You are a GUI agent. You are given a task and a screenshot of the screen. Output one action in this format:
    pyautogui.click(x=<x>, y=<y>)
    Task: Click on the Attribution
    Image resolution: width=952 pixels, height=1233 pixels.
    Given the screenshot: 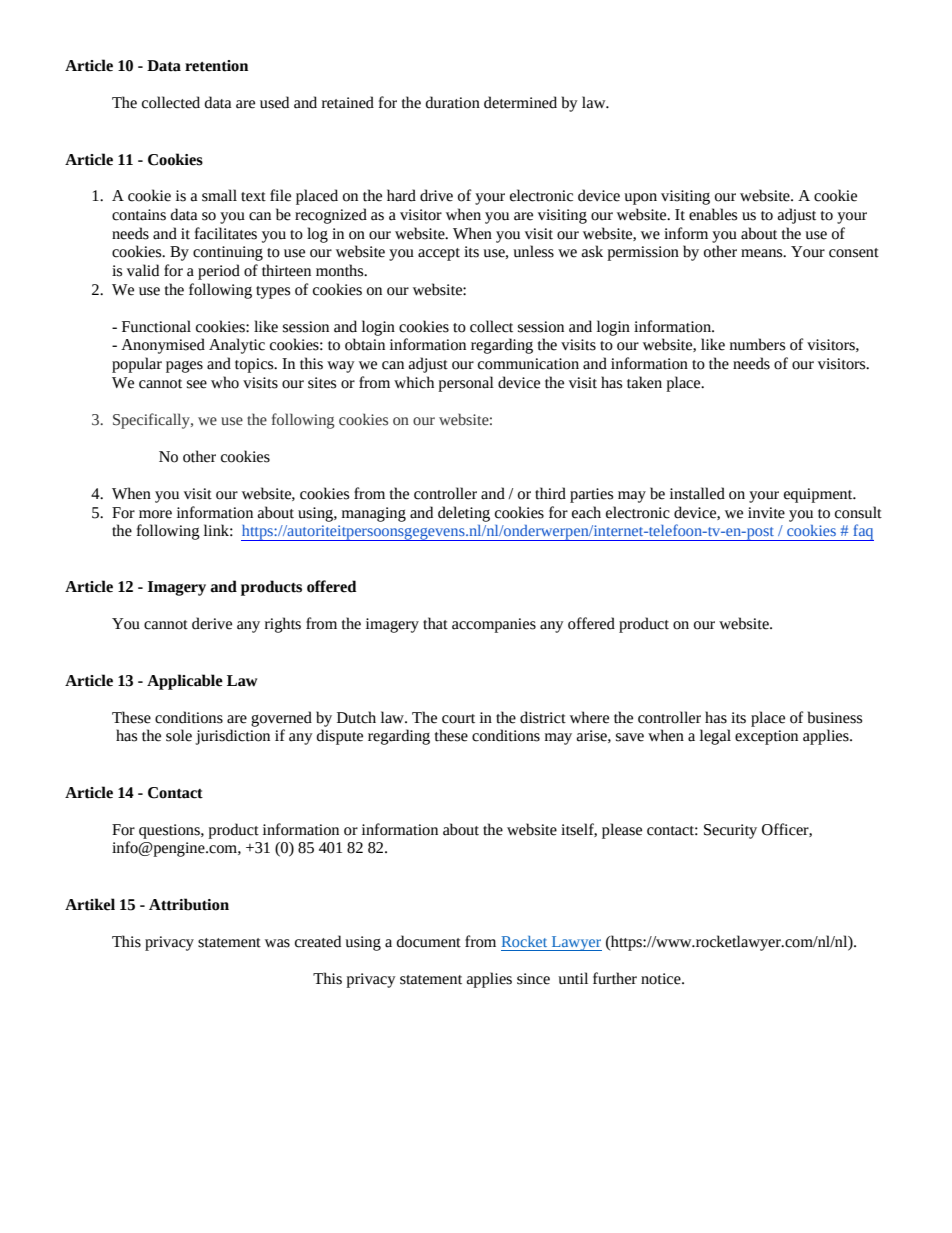 What is the action you would take?
    pyautogui.click(x=189, y=904)
